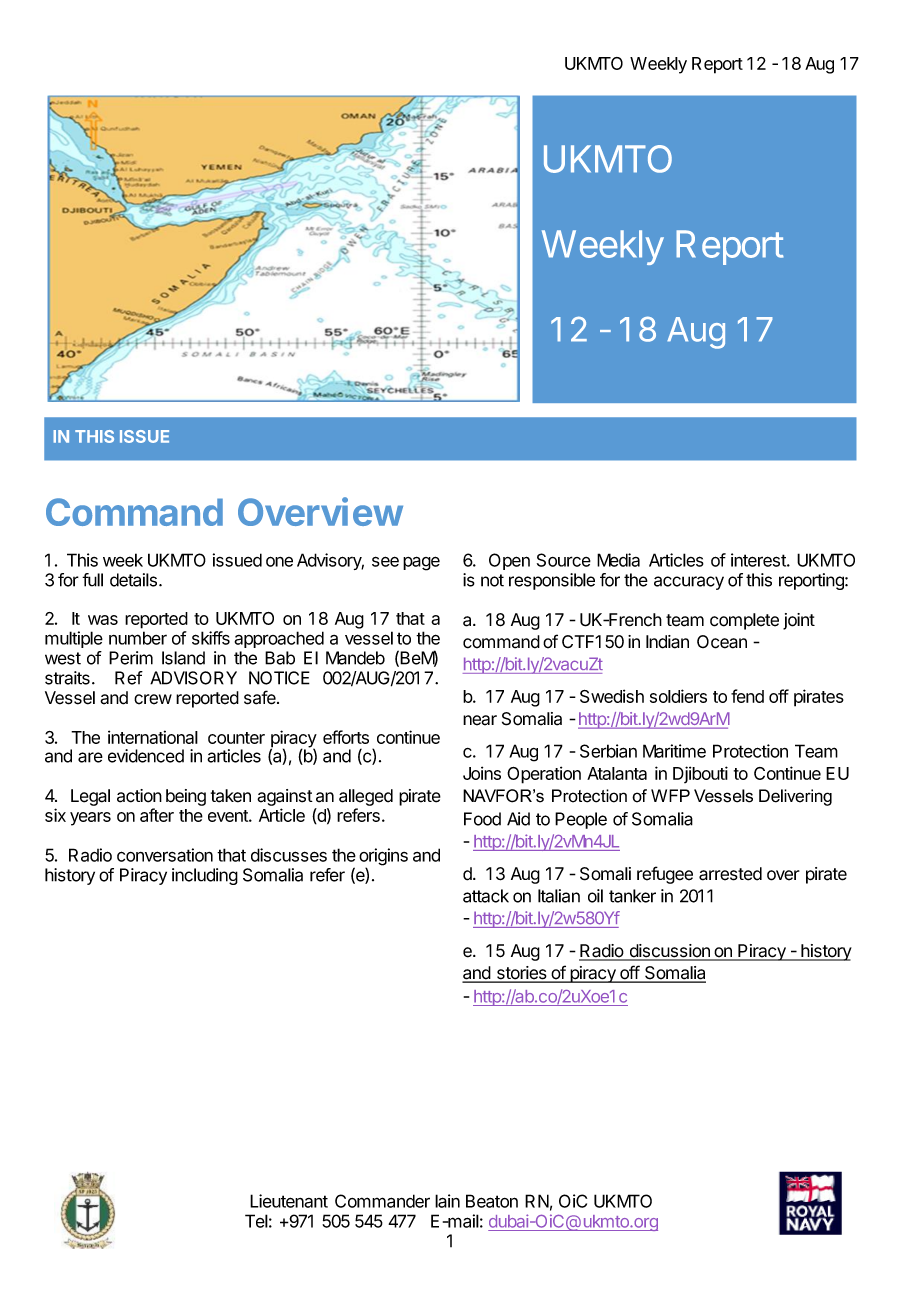  What do you see at coordinates (135, 580) in the screenshot?
I see `details` at bounding box center [135, 580].
